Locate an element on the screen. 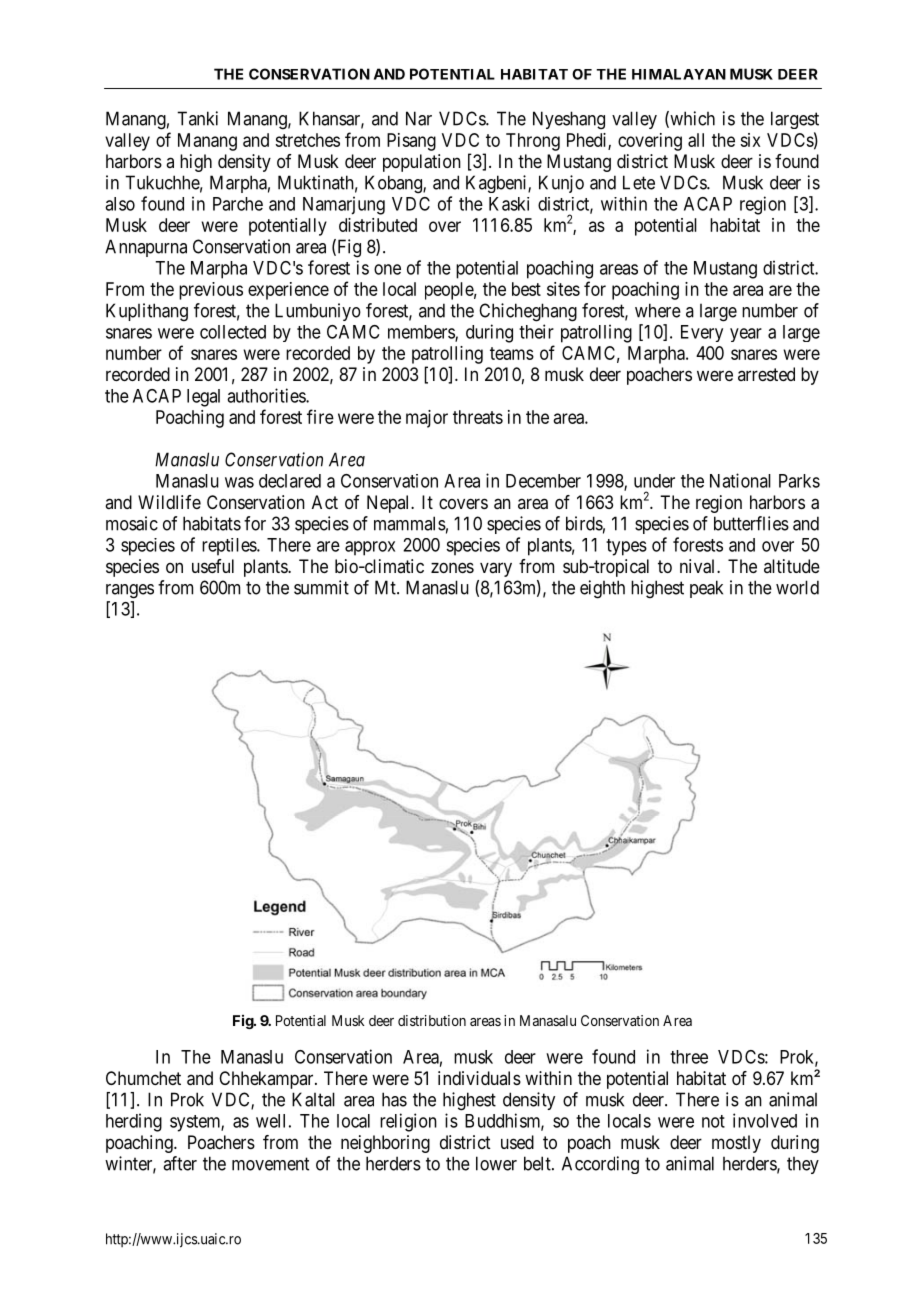 This screenshot has width=924, height=1314. six is located at coordinates (750, 140).
